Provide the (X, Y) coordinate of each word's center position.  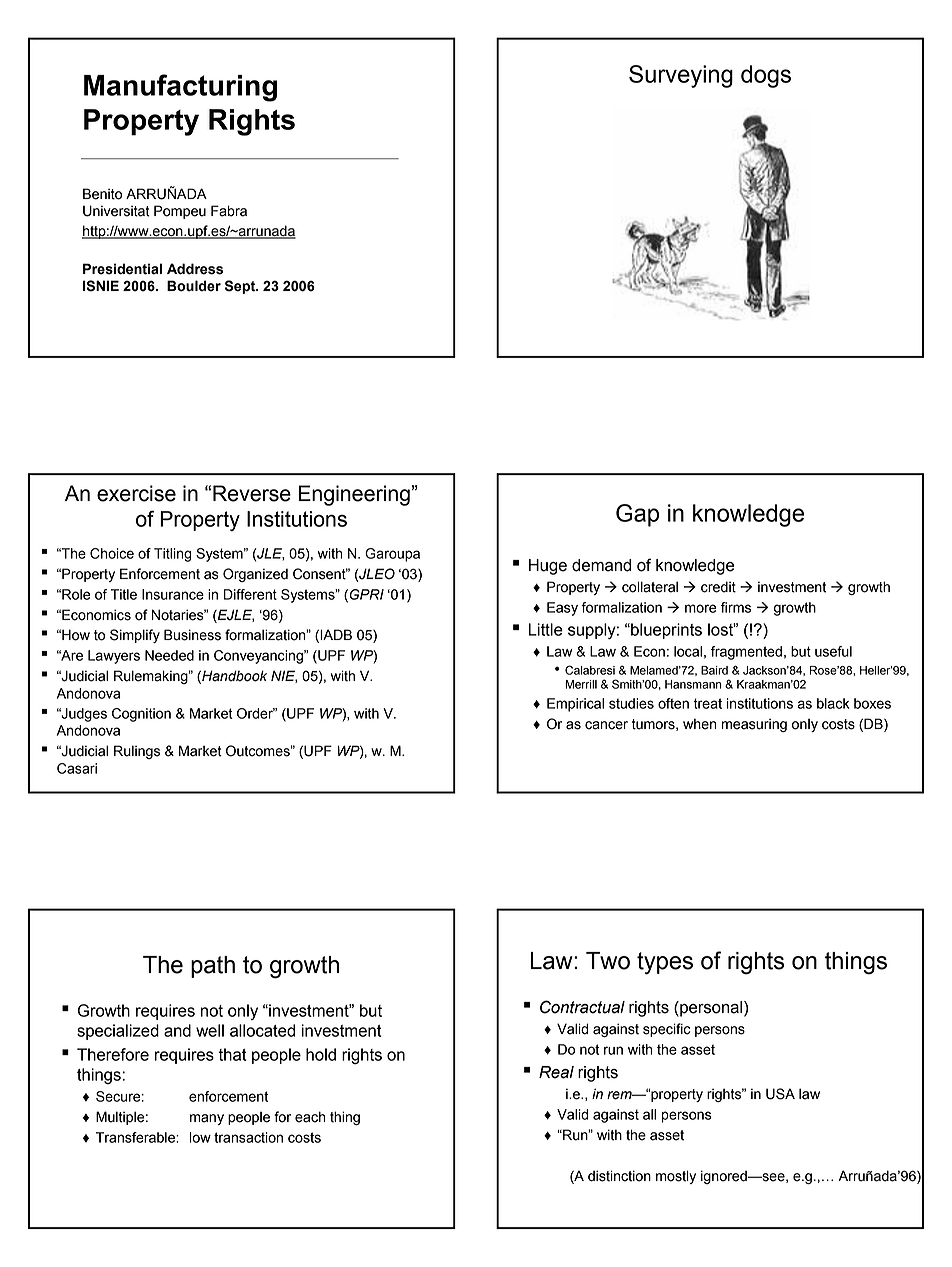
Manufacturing (180, 88)
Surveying (681, 76)
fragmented (746, 653)
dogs (766, 76)
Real (556, 1072)
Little (545, 629)
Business (192, 635)
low (200, 1137)
